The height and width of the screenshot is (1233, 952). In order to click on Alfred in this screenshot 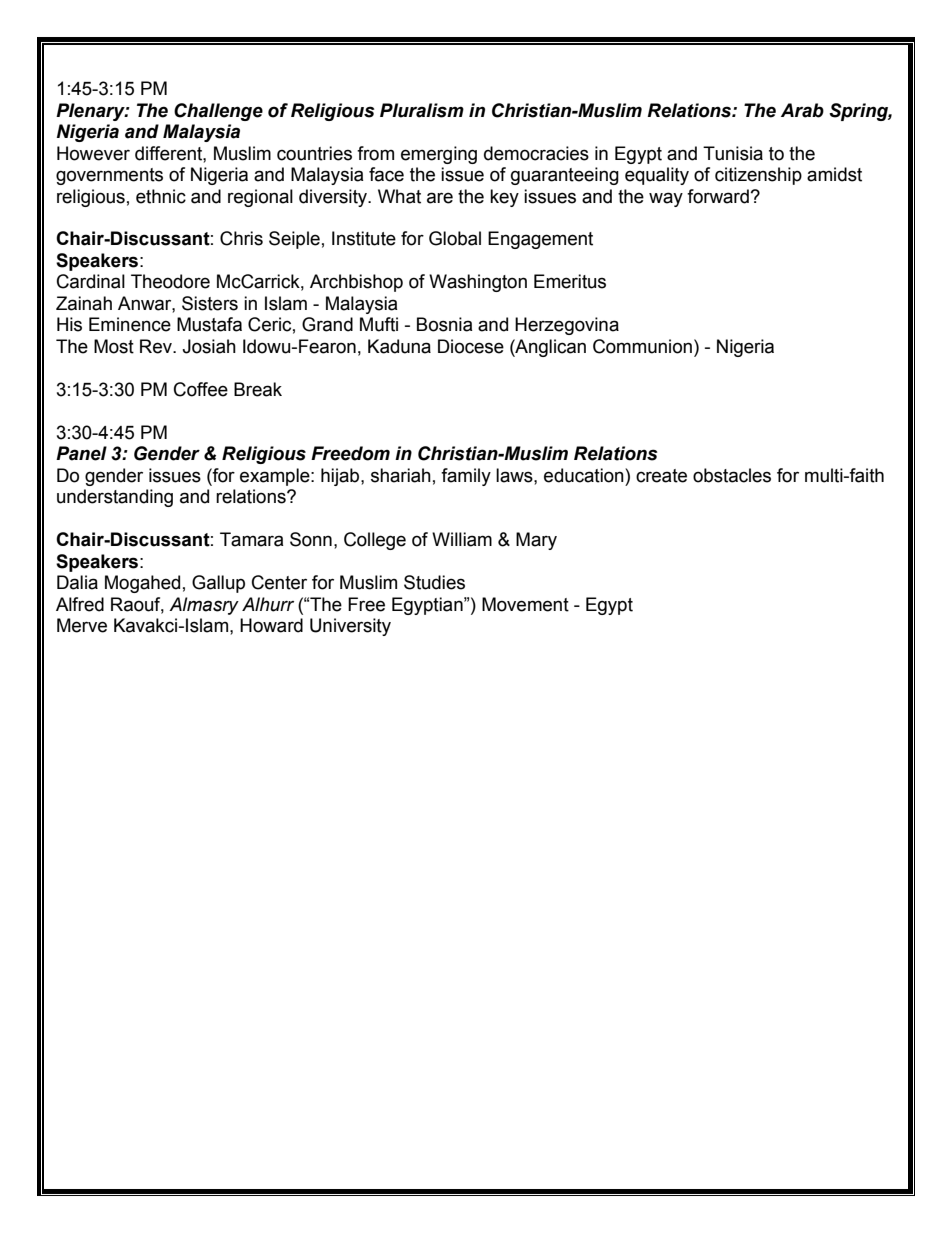, I will do `click(80, 604)`.
